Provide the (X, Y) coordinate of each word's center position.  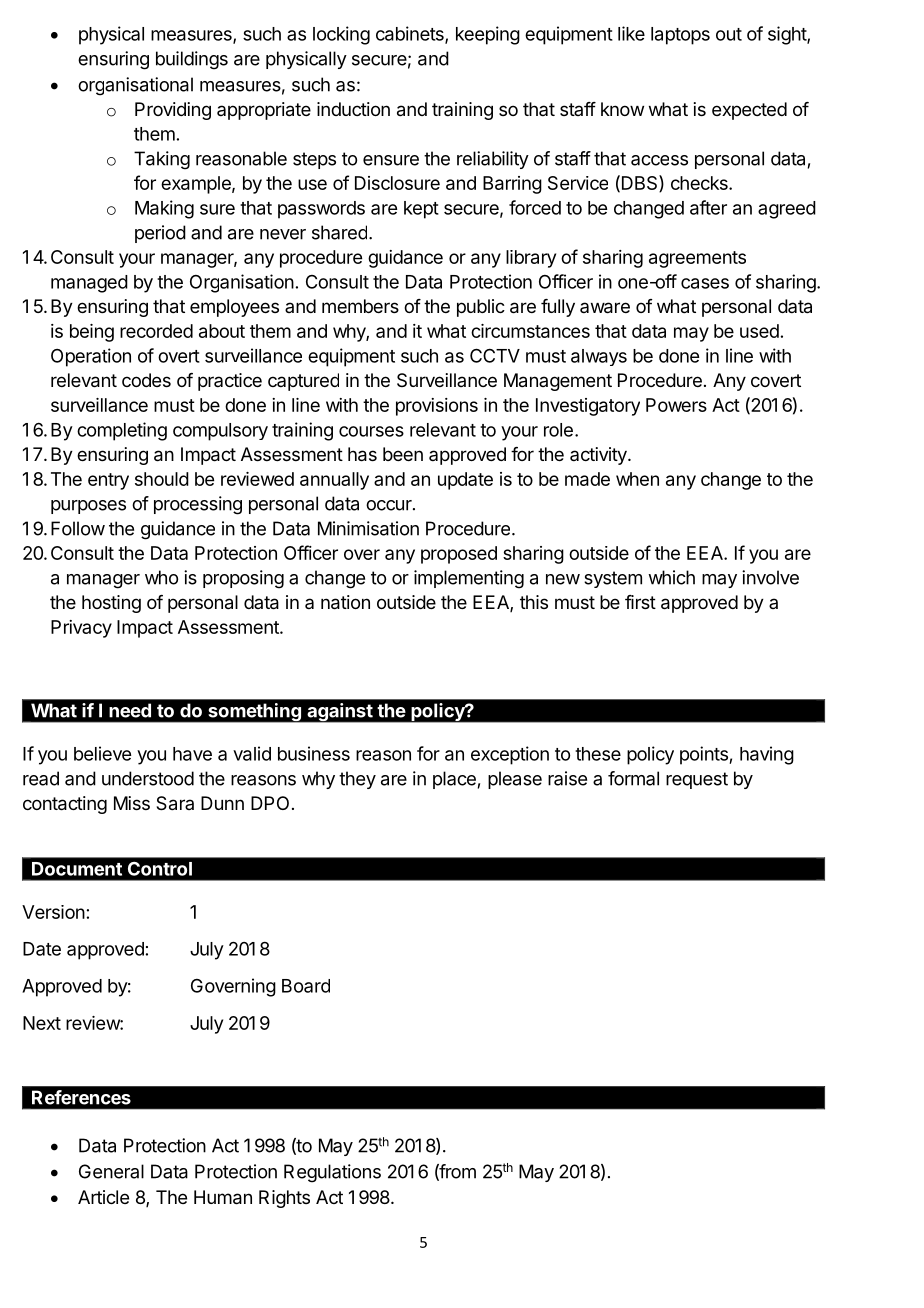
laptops (680, 36)
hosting (111, 604)
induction (353, 109)
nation (345, 602)
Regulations (332, 1173)
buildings (192, 60)
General (111, 1171)
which (671, 577)
